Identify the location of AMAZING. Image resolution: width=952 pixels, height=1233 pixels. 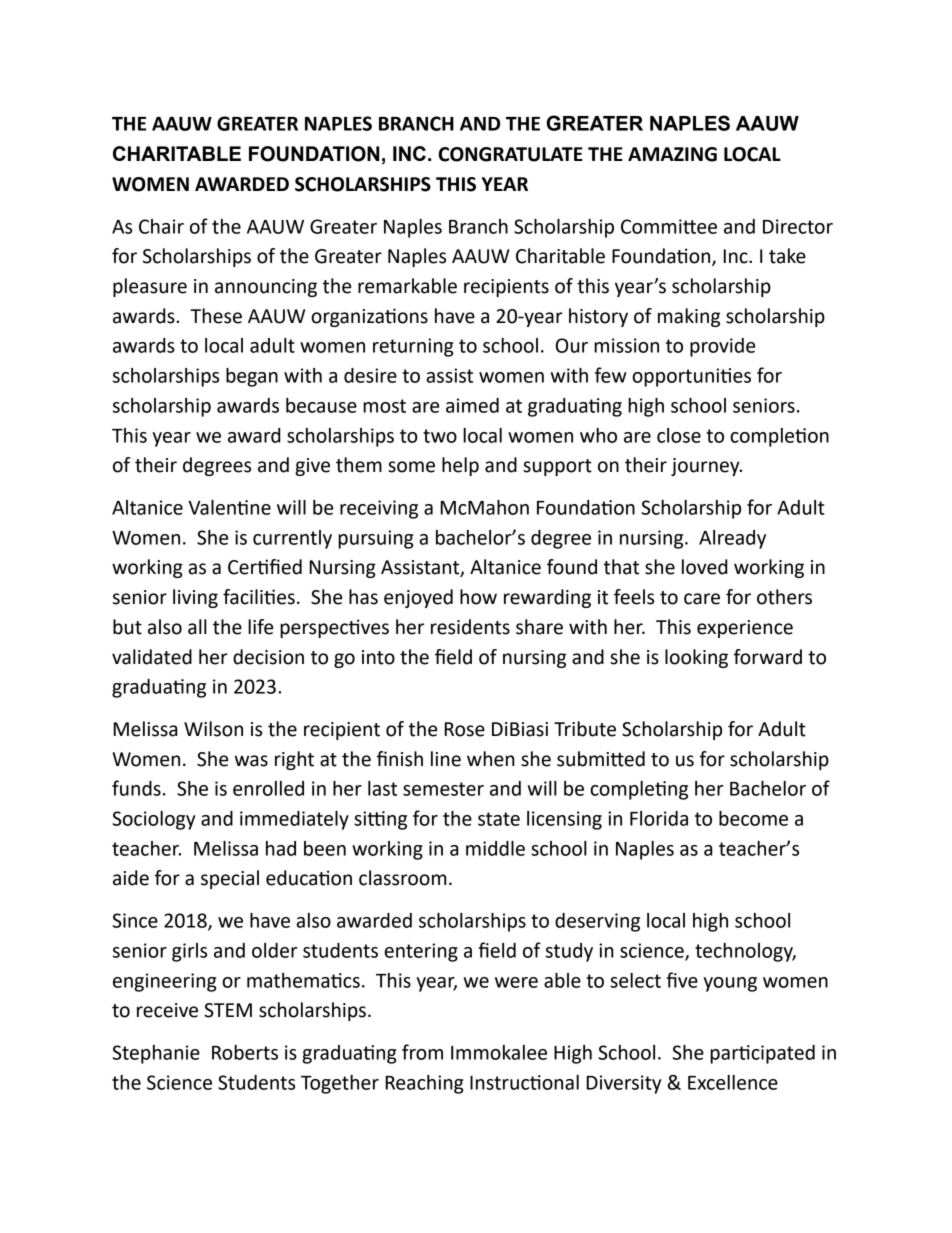
(672, 154).
